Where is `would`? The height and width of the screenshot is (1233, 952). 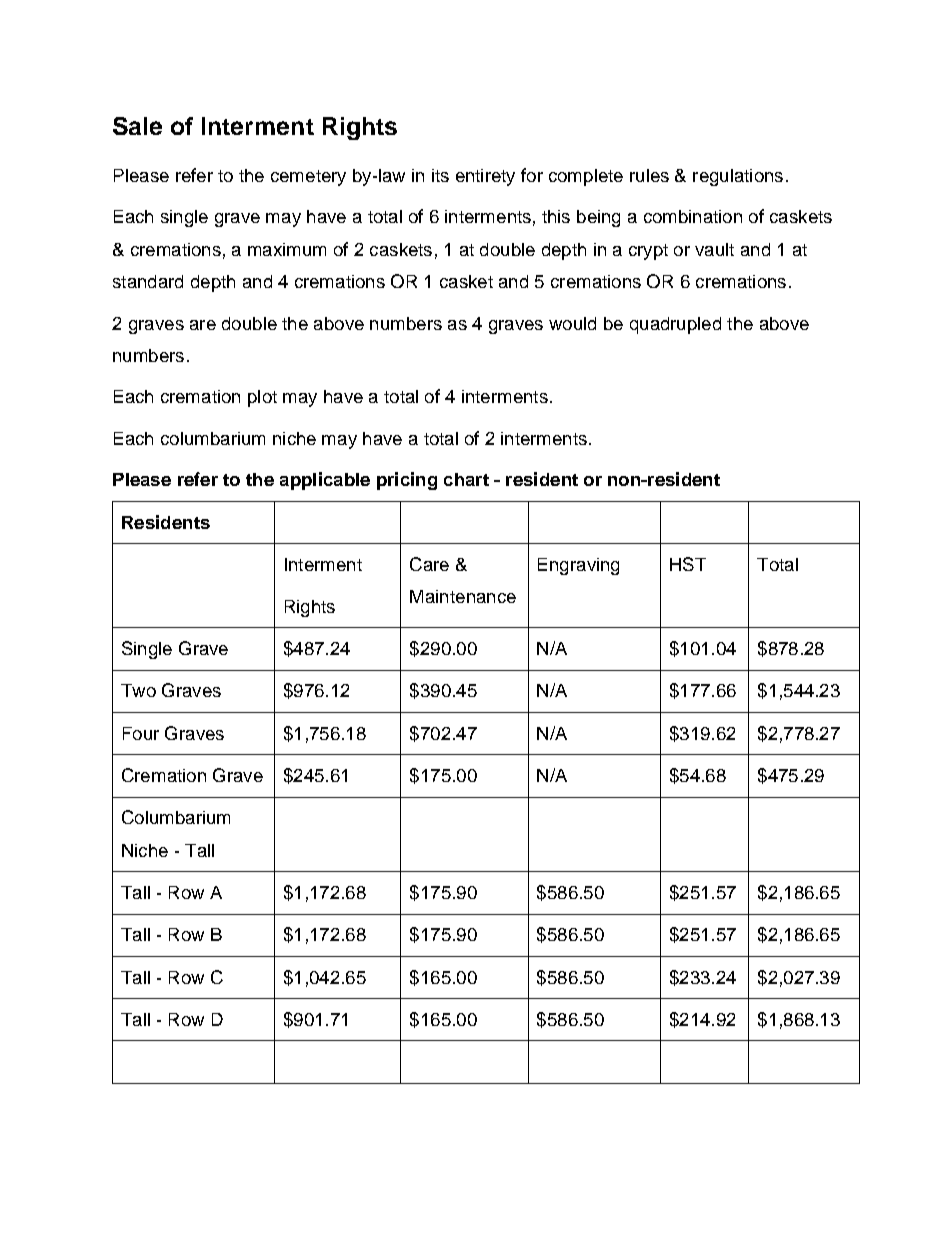 would is located at coordinates (572, 323).
